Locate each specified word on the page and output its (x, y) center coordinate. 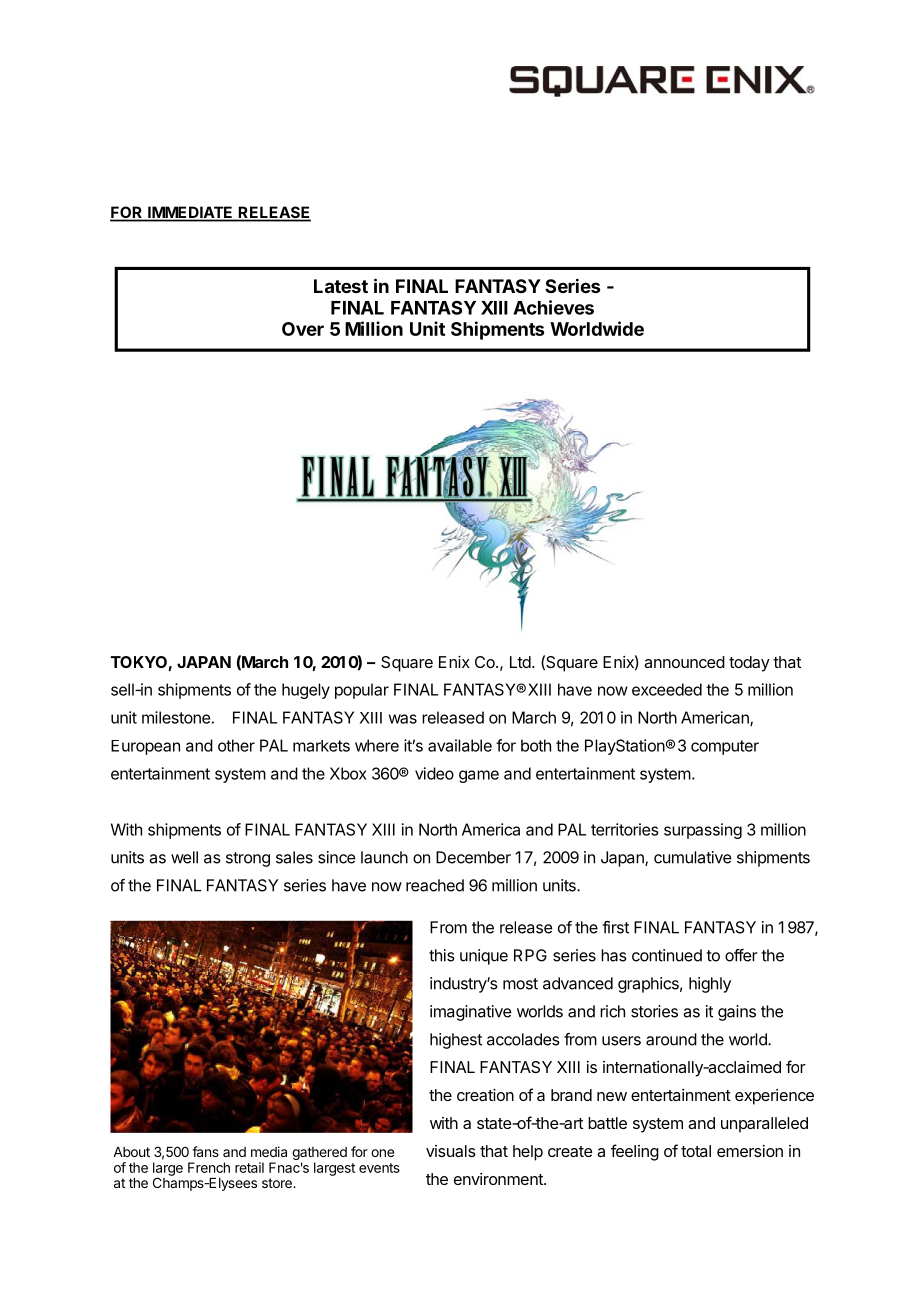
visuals (451, 1151)
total (696, 1151)
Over (303, 329)
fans (205, 1151)
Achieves (553, 307)
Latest (341, 286)
